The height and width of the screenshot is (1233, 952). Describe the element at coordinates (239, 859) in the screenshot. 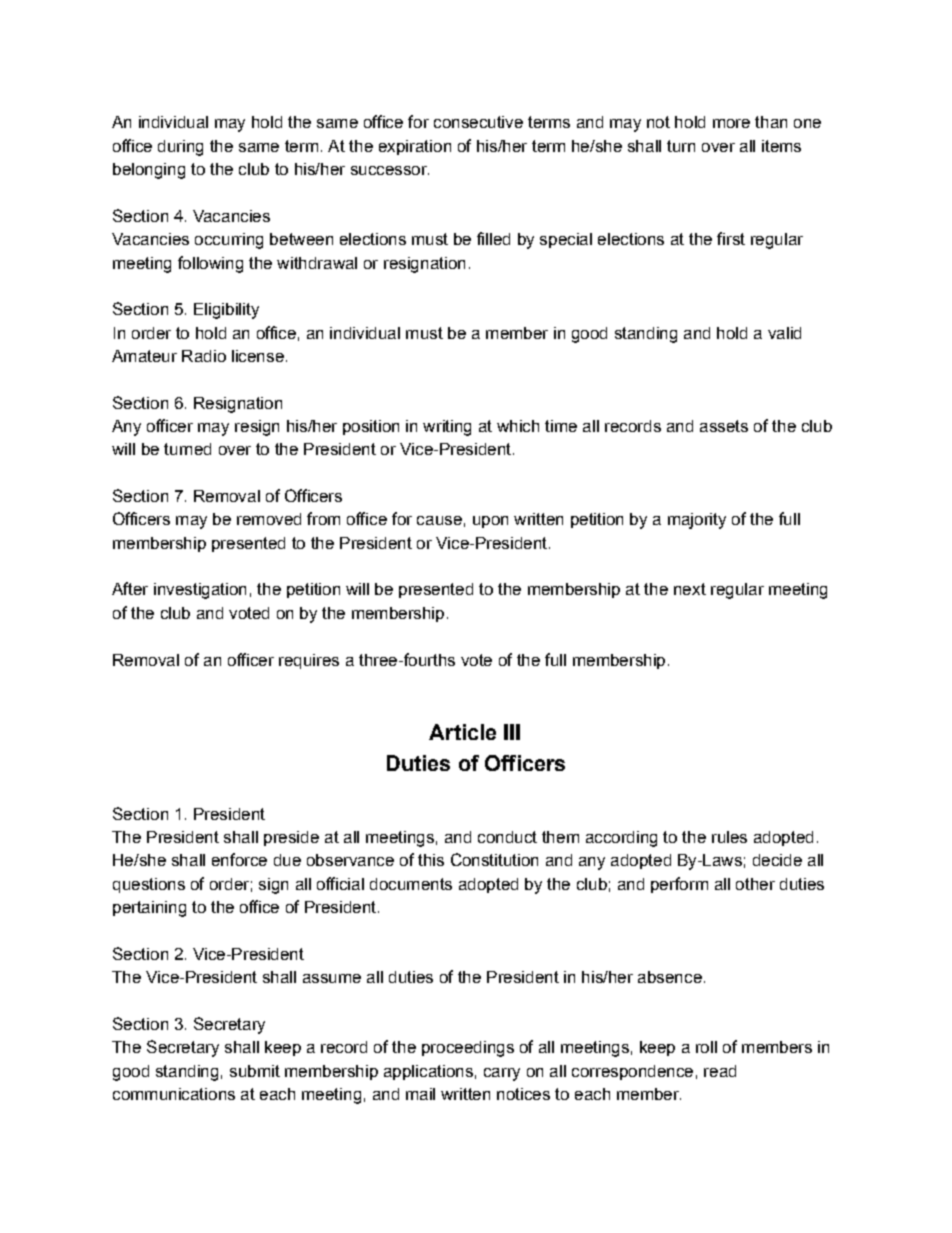

I see `enforce` at that location.
